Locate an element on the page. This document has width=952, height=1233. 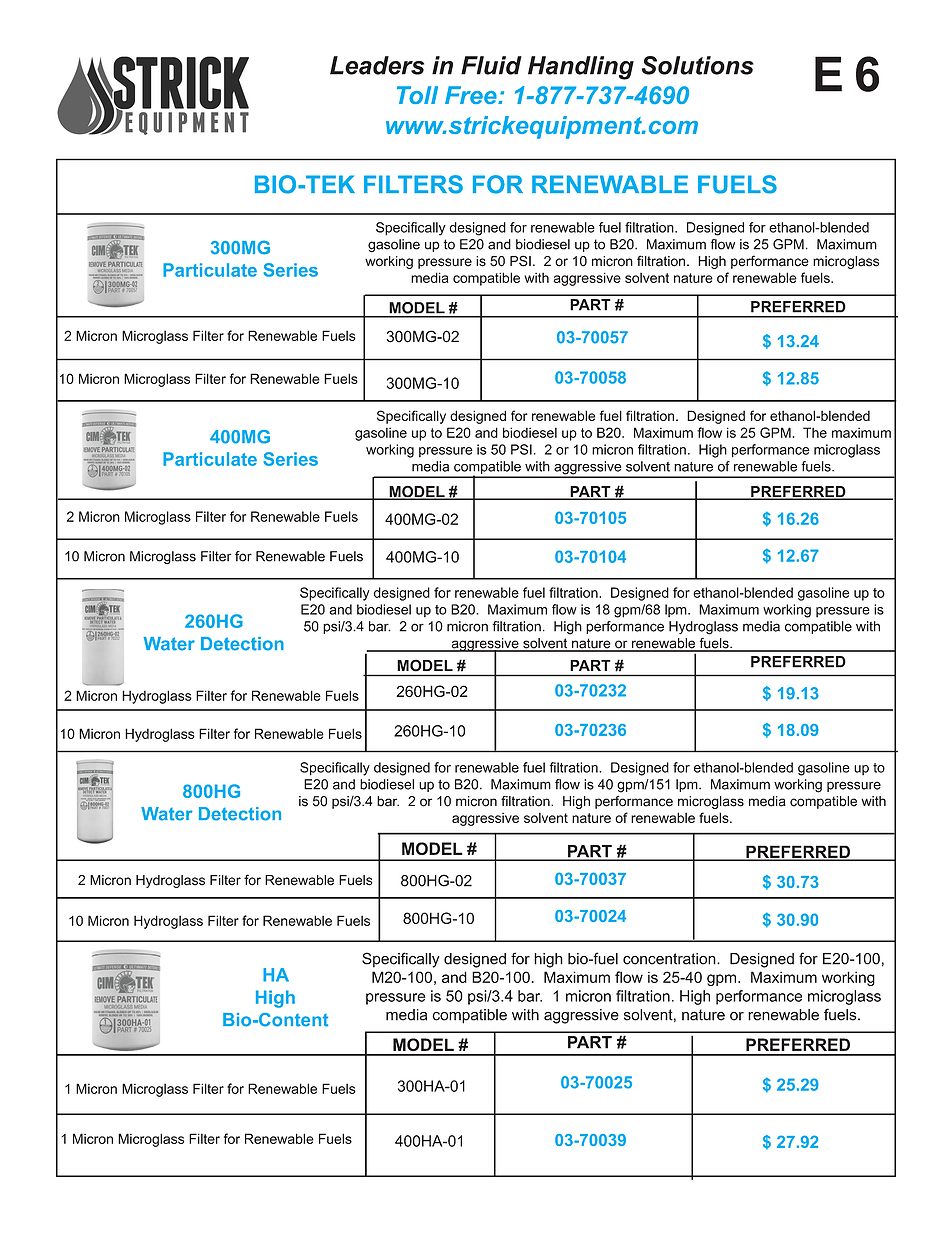
Handling is located at coordinates (581, 68).
